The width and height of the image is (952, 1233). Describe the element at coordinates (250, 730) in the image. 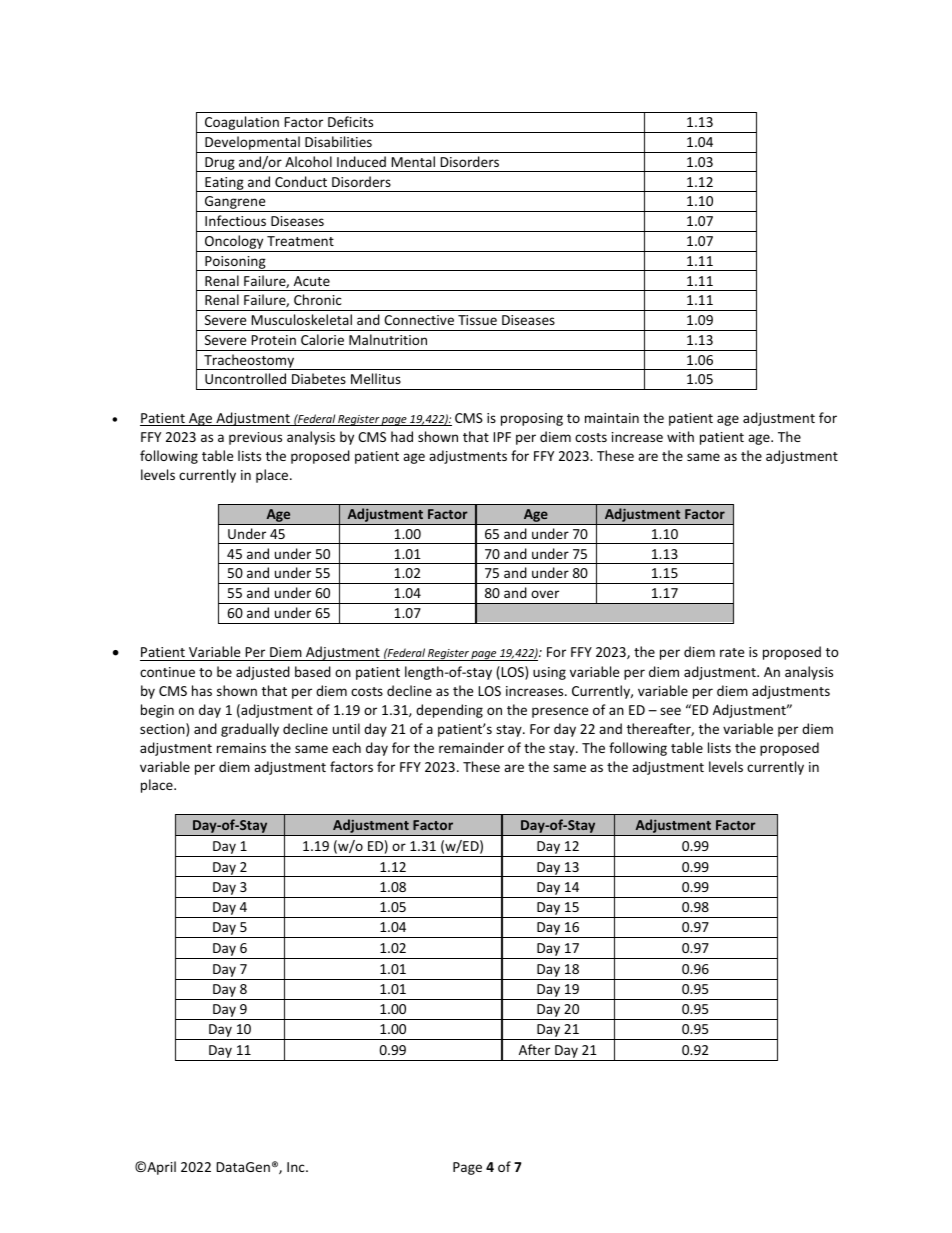

I see `gradually` at that location.
